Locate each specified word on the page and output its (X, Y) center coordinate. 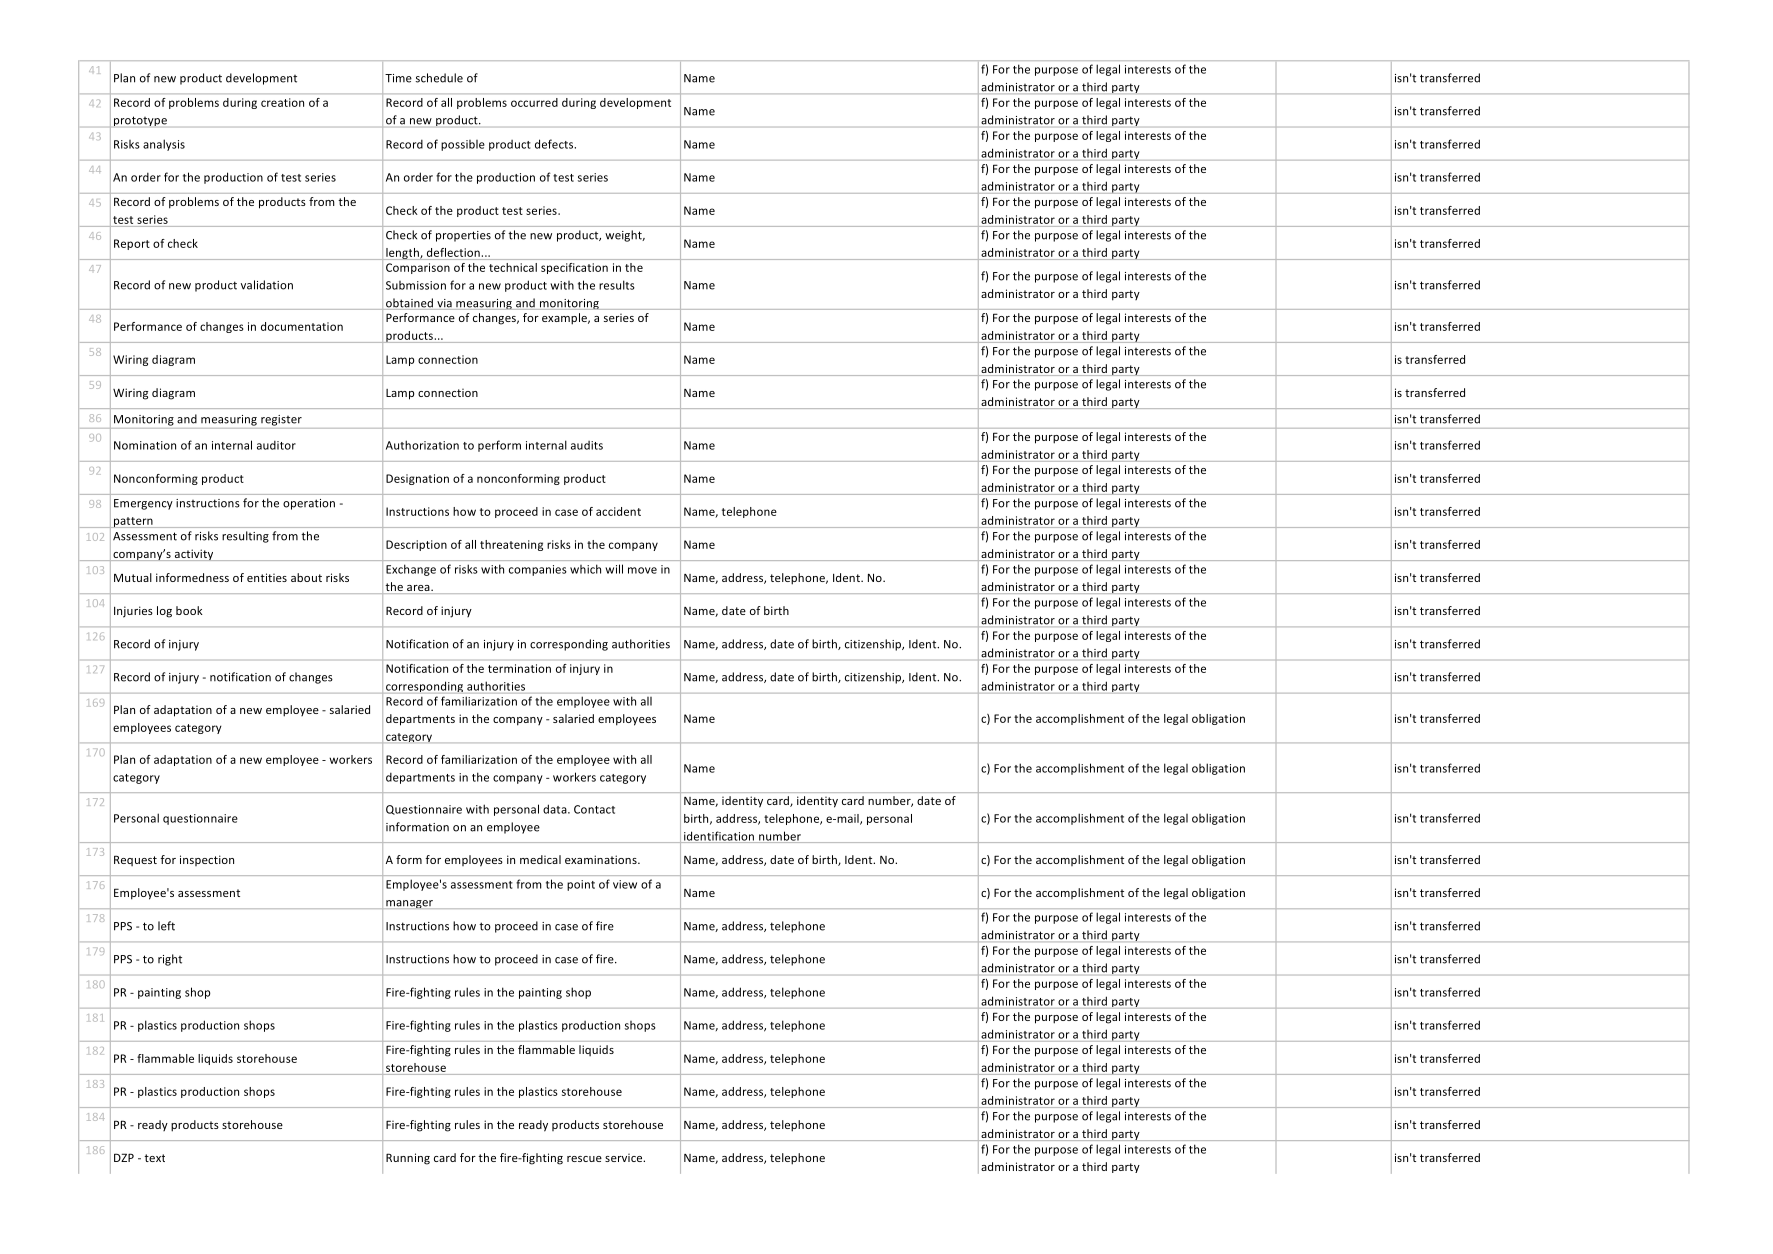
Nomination (145, 445)
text (154, 1158)
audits (587, 445)
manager (410, 904)
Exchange (411, 570)
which (585, 569)
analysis (164, 145)
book (189, 610)
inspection (207, 860)
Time (398, 78)
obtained (410, 304)
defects (555, 144)
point (581, 885)
